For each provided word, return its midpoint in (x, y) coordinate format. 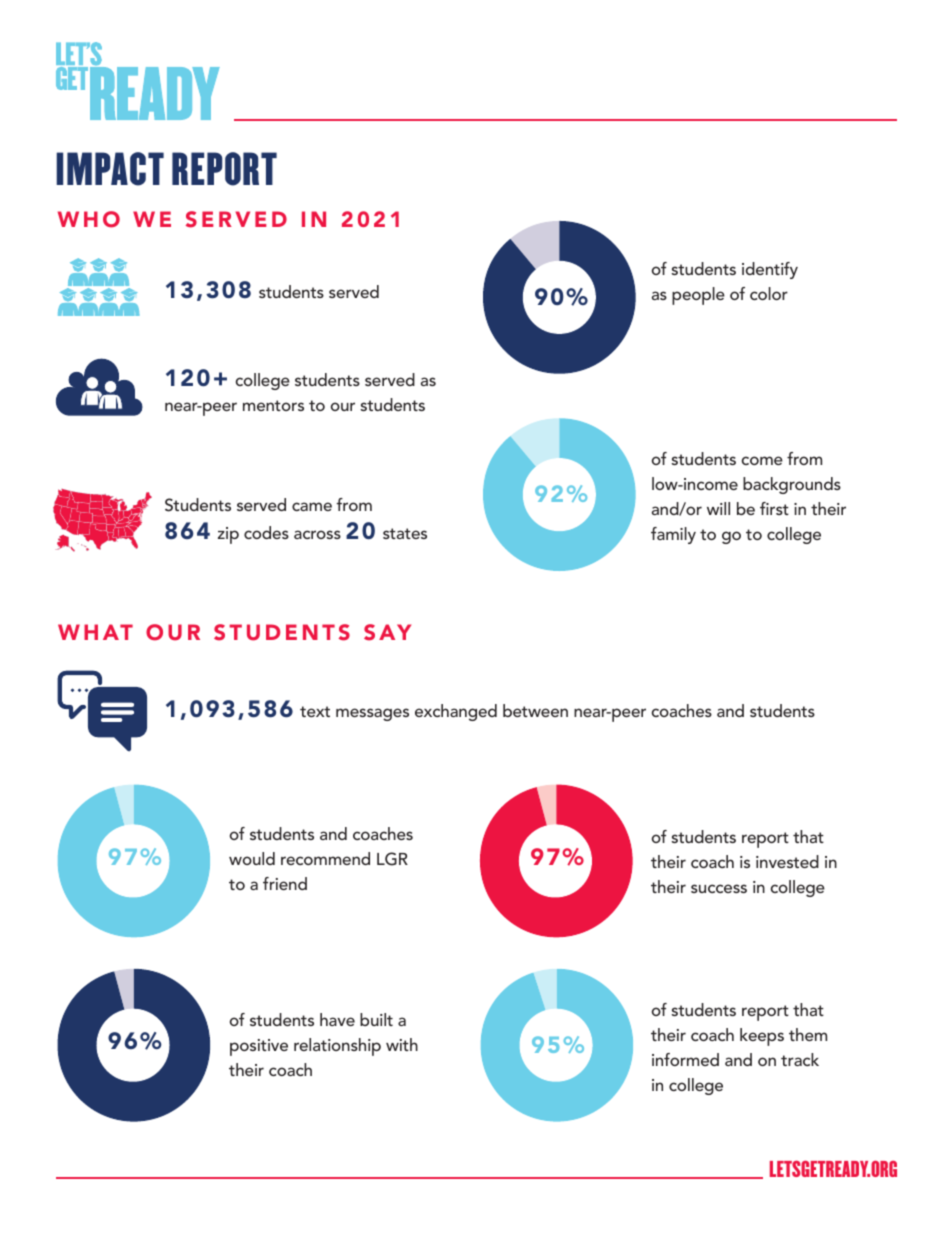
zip (228, 535)
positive (259, 1047)
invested (787, 861)
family (673, 535)
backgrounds (792, 485)
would (252, 858)
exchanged (456, 712)
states (405, 533)
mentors (273, 405)
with (402, 1044)
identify (770, 270)
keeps (762, 1037)
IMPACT (110, 169)
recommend (325, 858)
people (698, 296)
